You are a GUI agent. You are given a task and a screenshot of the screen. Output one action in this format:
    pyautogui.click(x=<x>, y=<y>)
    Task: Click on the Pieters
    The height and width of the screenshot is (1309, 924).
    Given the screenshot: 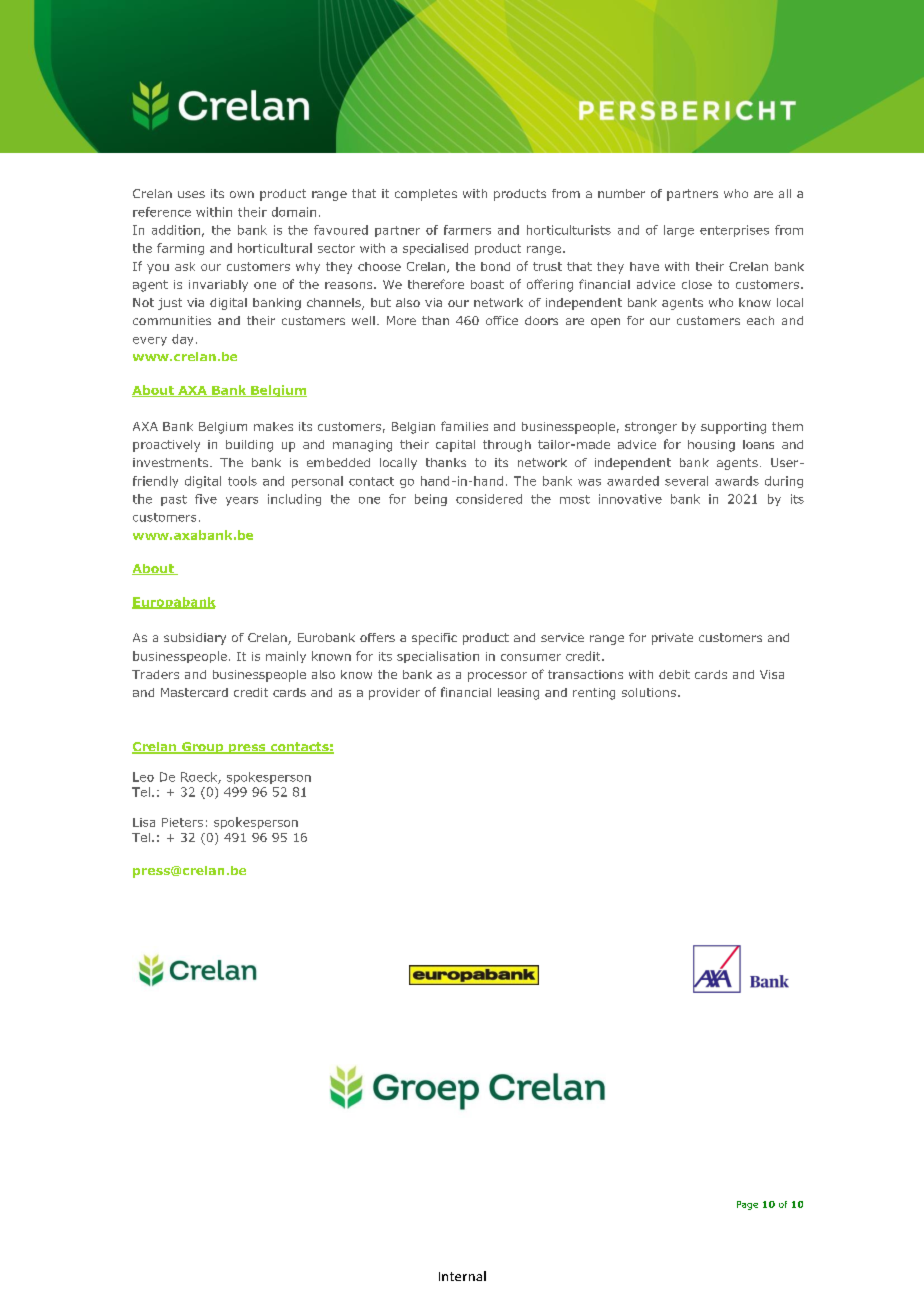 What is the action you would take?
    pyautogui.click(x=182, y=822)
